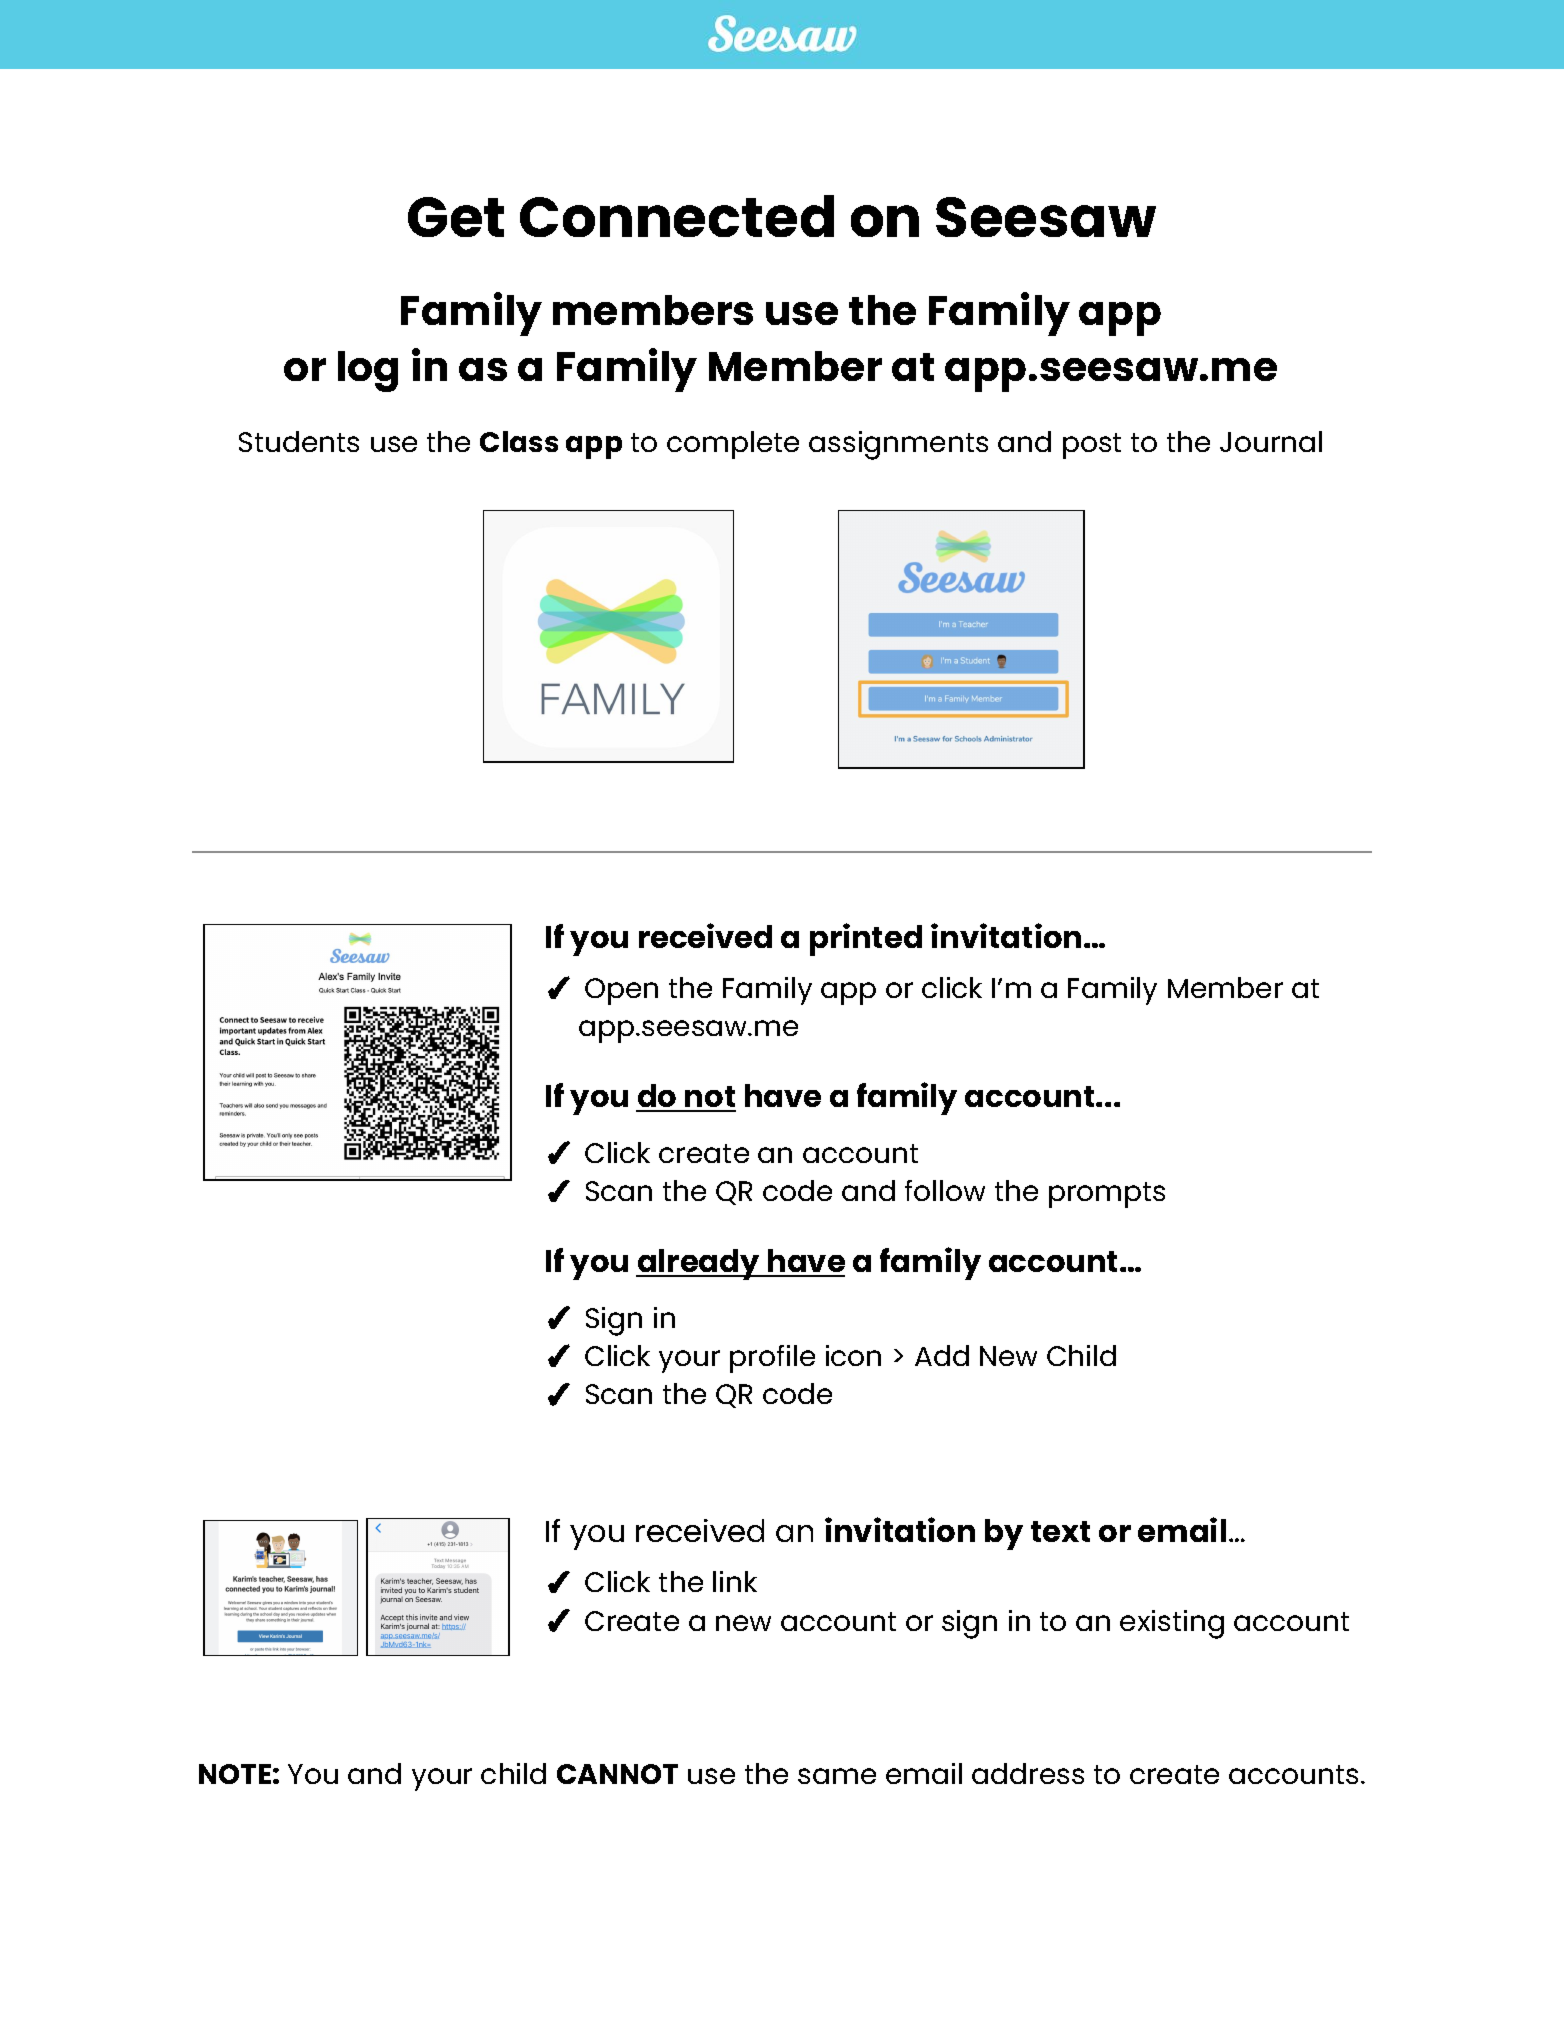 The image size is (1564, 2024). What do you see at coordinates (456, 217) in the screenshot?
I see `Get` at bounding box center [456, 217].
